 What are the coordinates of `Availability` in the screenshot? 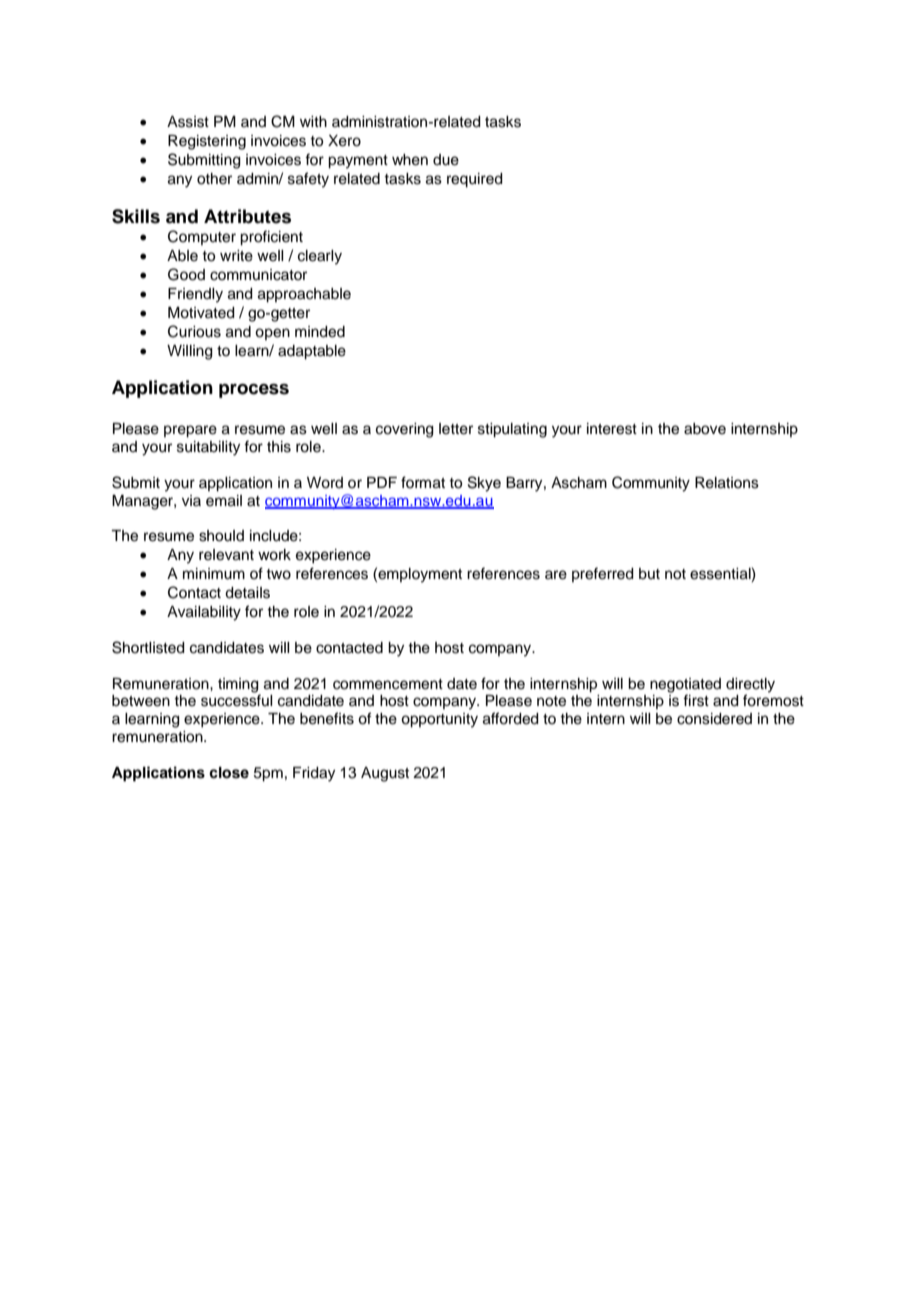 It's located at (204, 613).
